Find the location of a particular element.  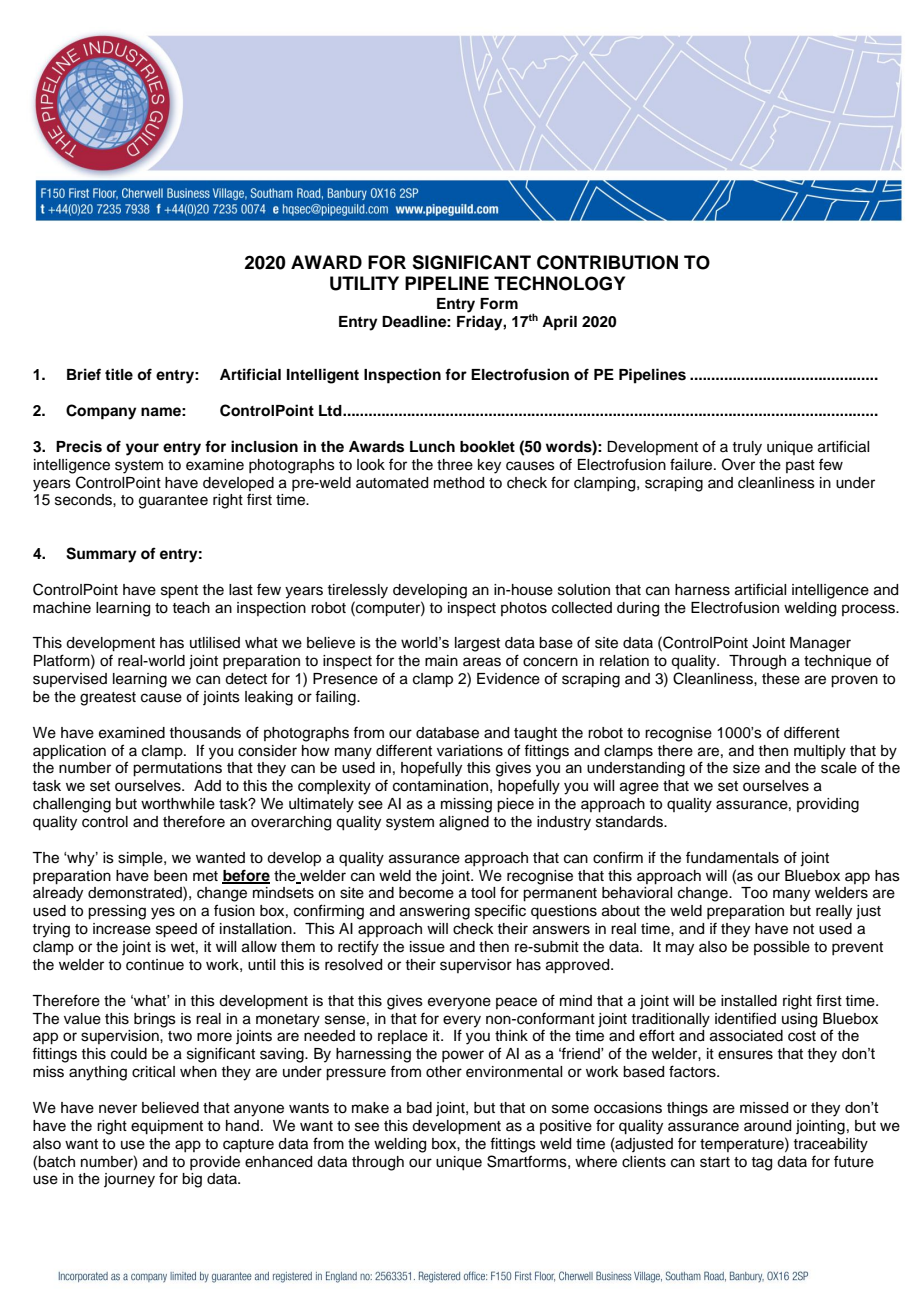

title is located at coordinates (119, 374).
